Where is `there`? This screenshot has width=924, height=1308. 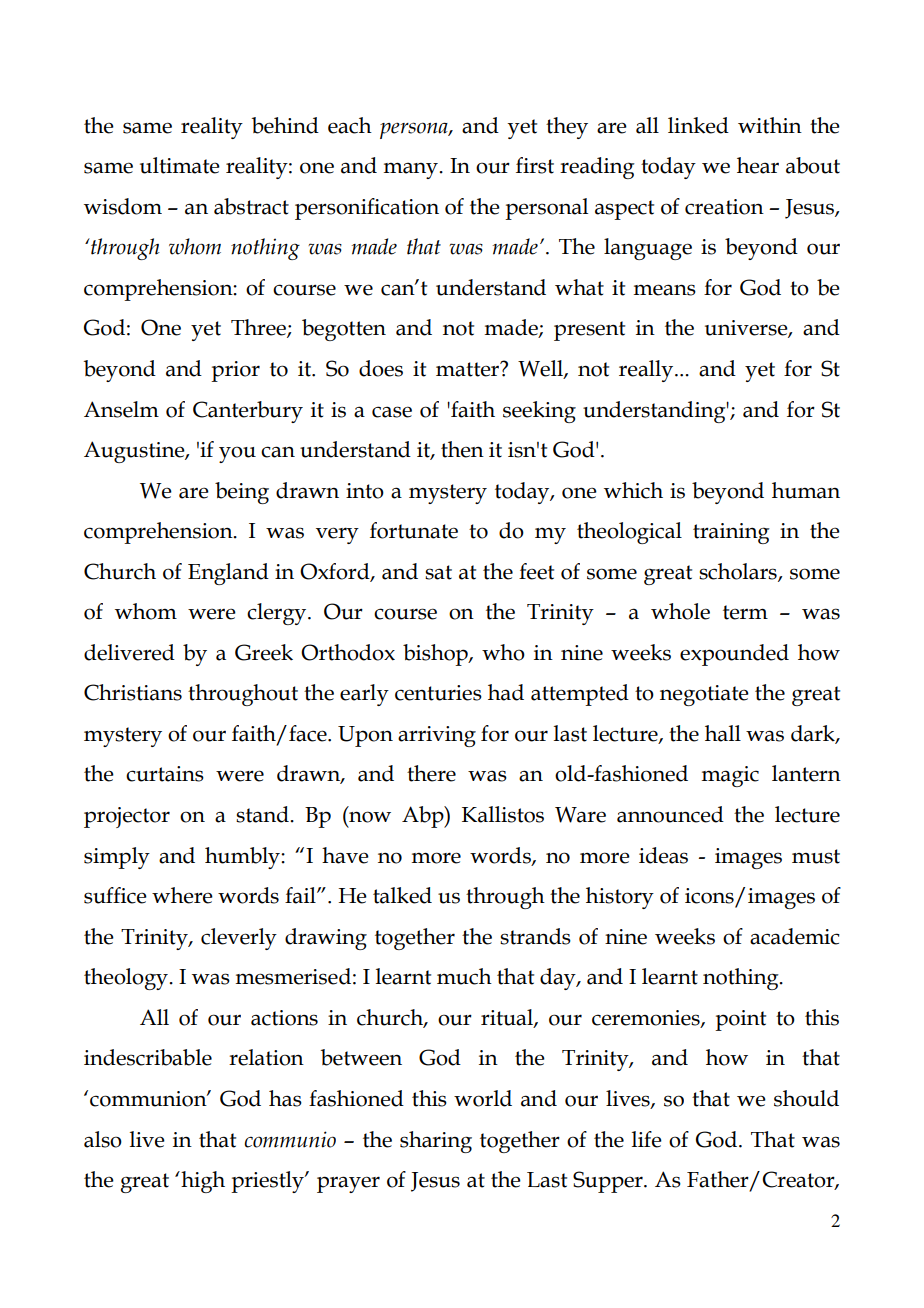 there is located at coordinates (431, 773).
